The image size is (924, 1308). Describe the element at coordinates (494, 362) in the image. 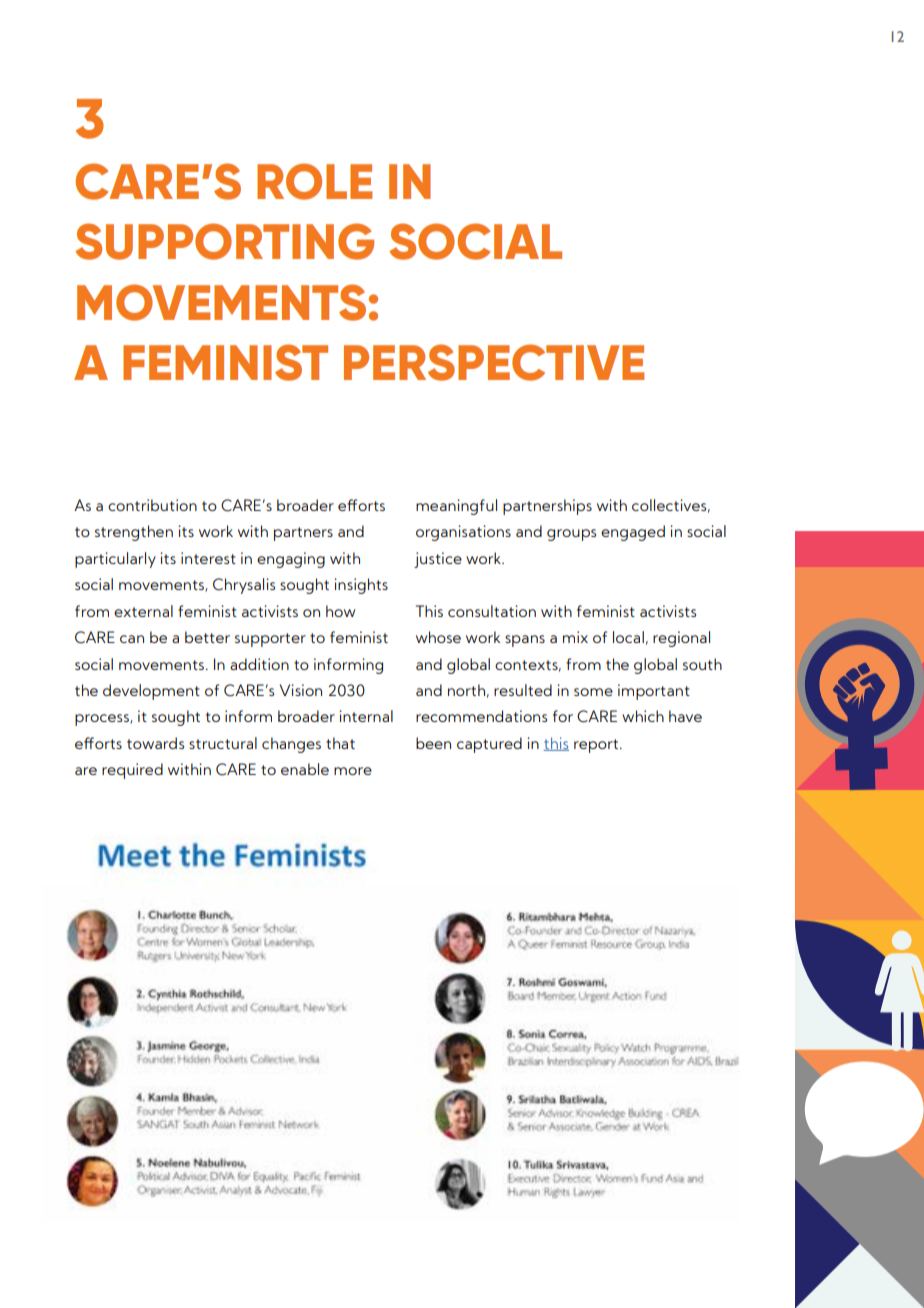

I see `PERSPECTIVE` at that location.
